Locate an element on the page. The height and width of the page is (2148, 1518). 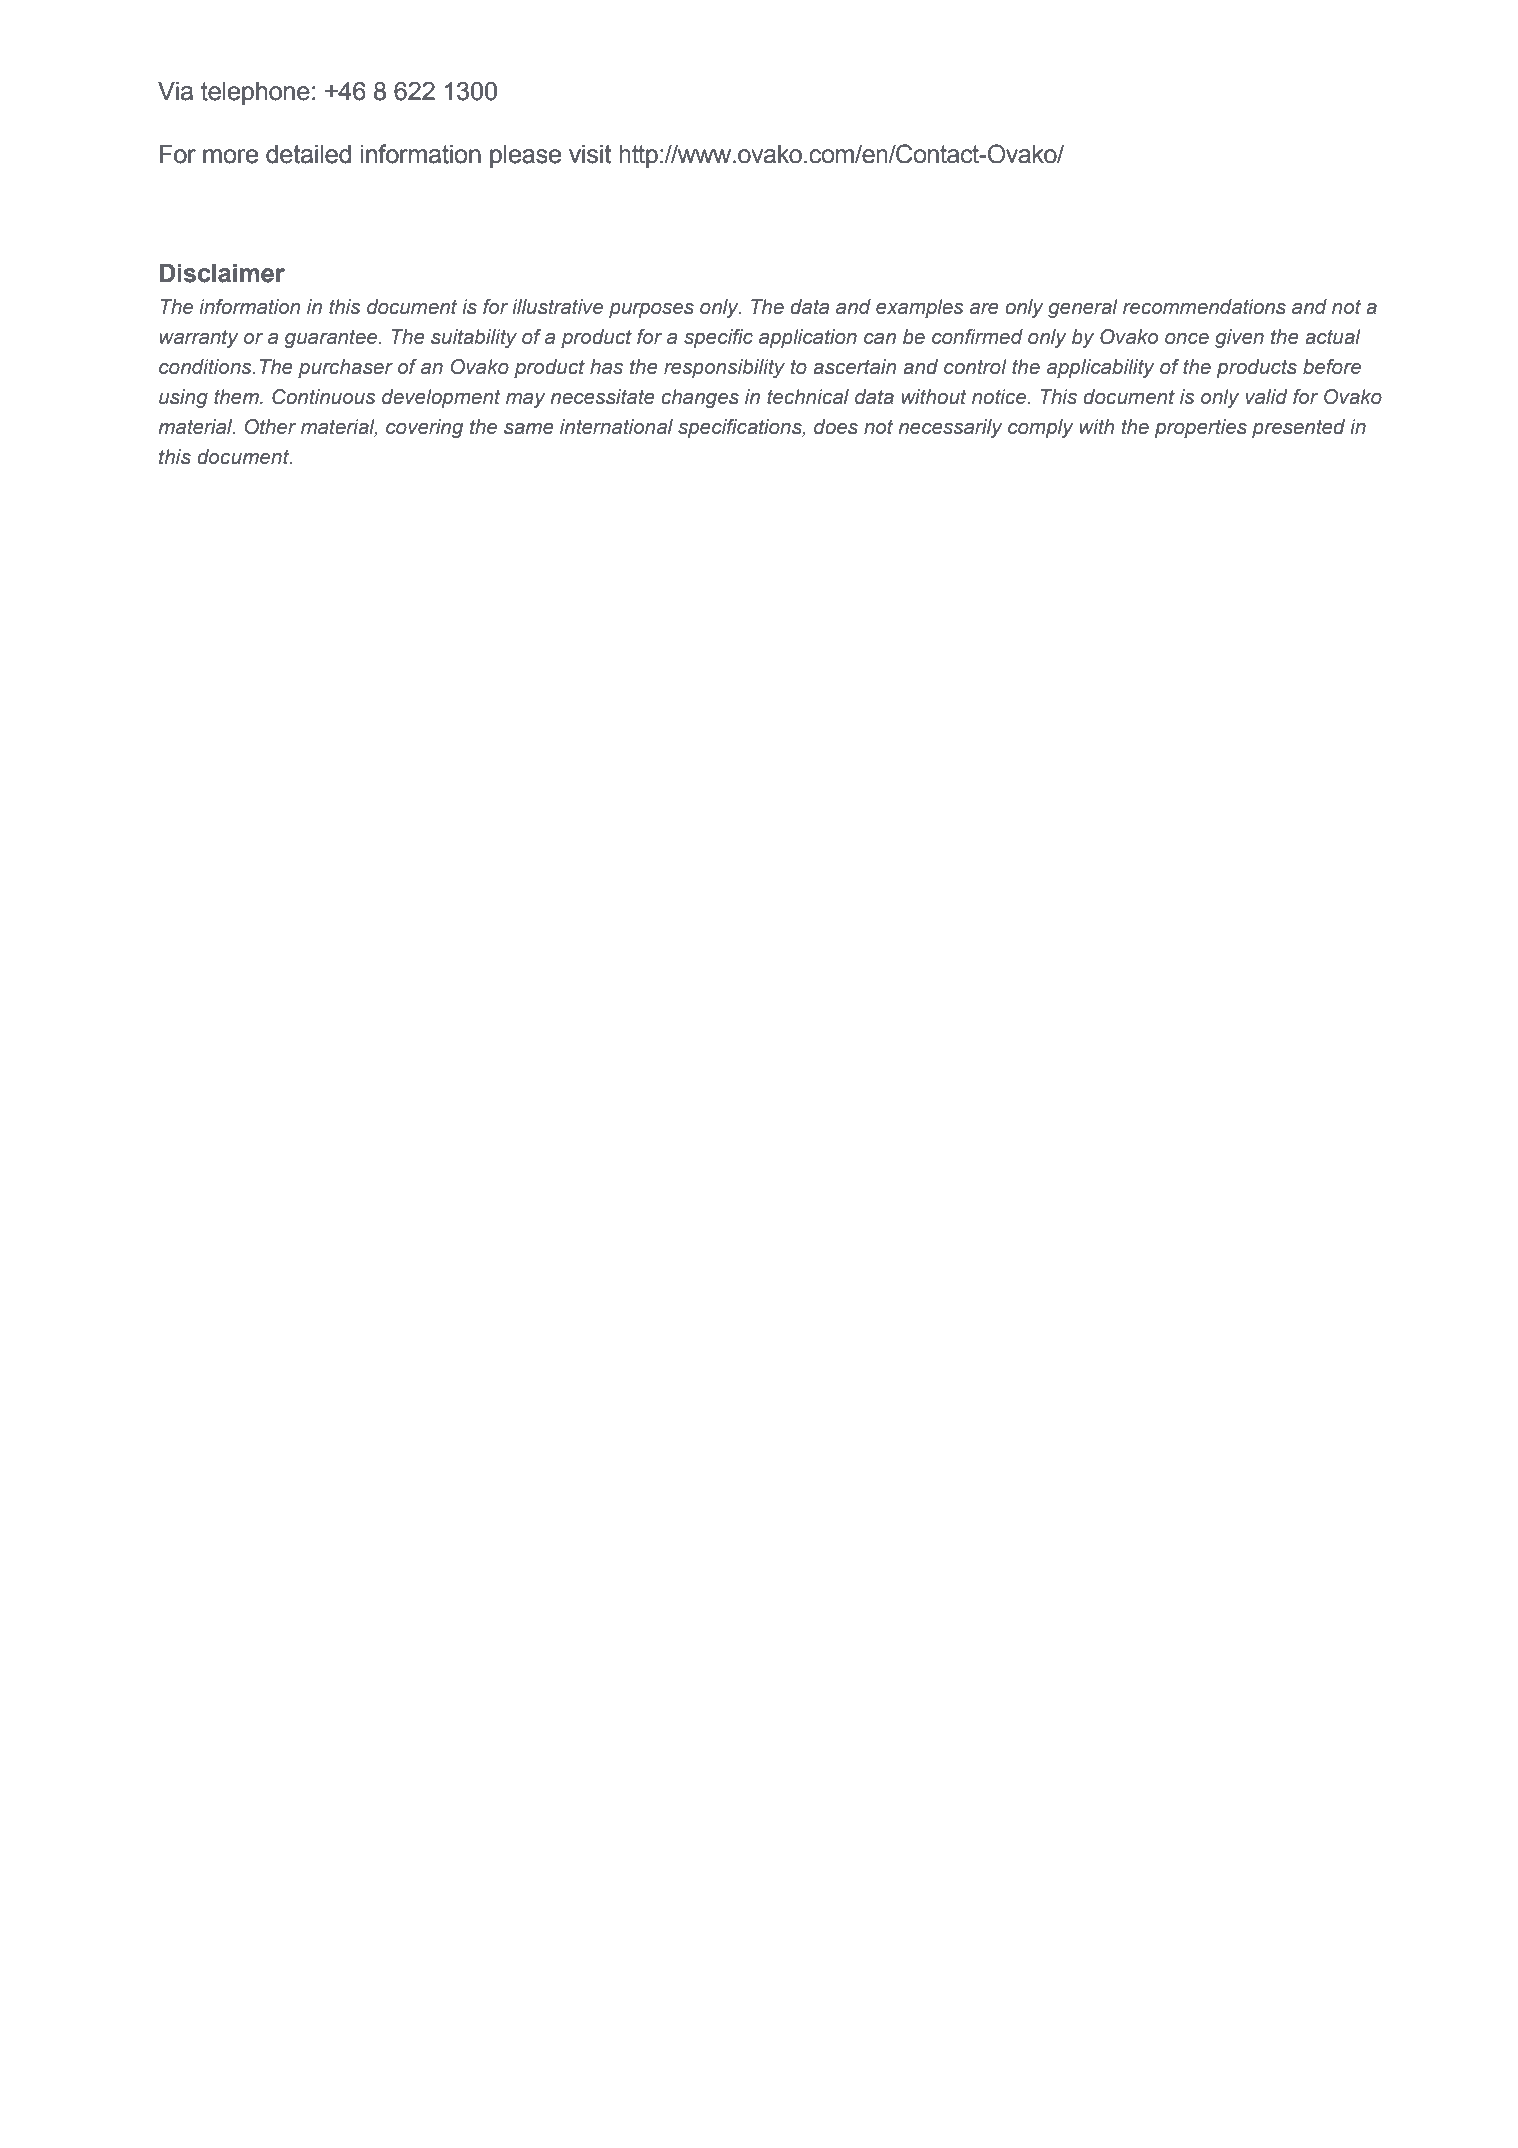
more is located at coordinates (230, 156).
